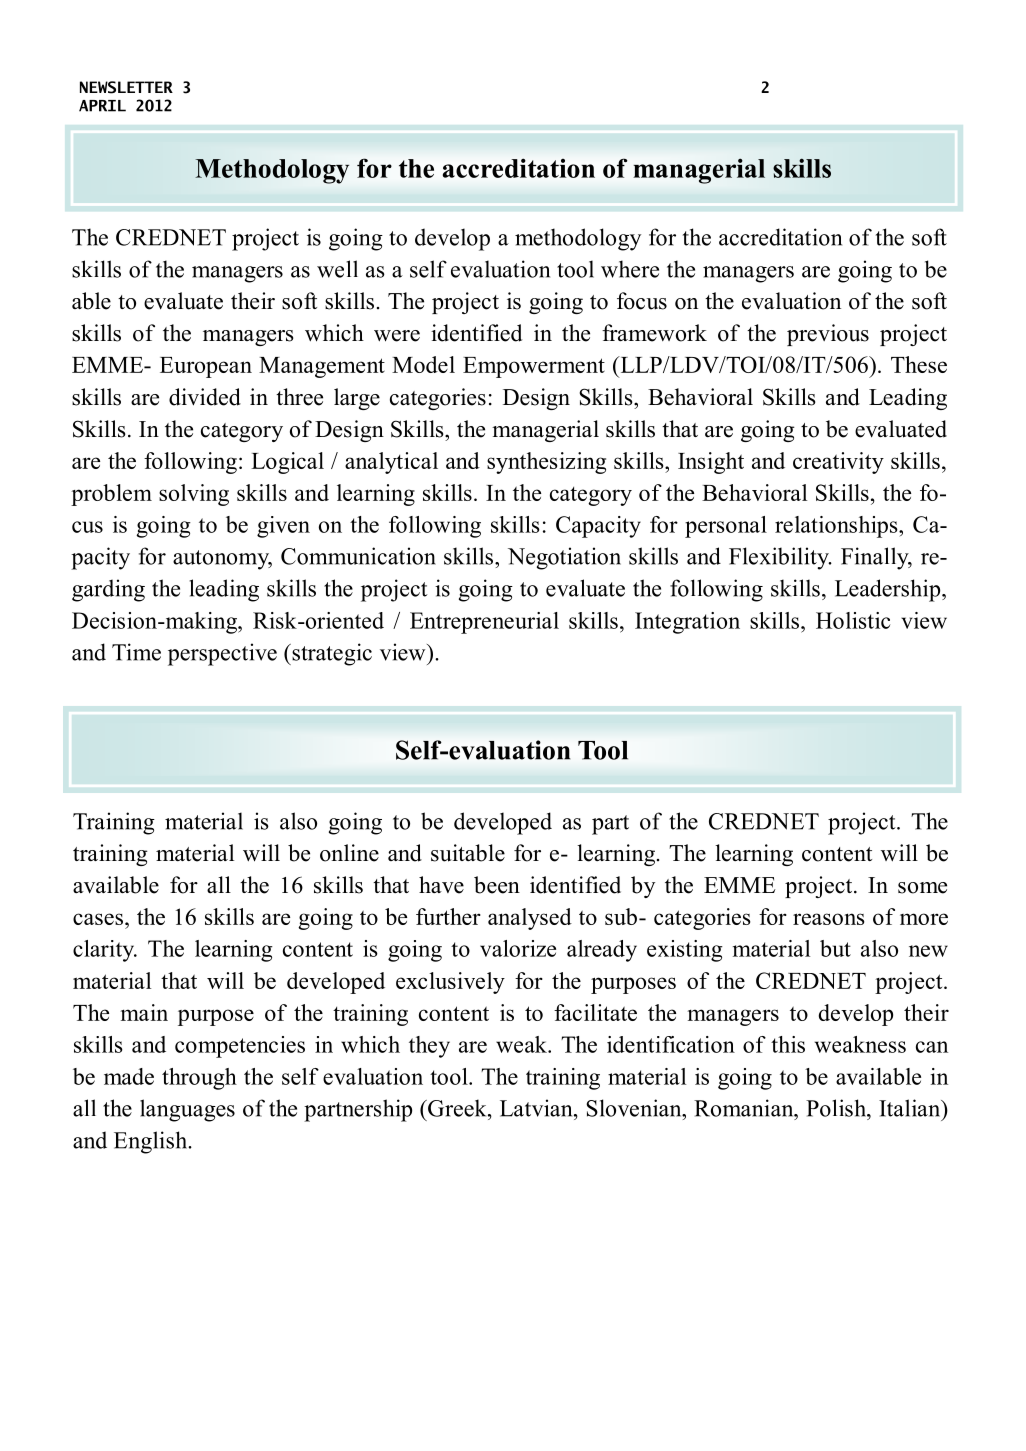  What do you see at coordinates (829, 919) in the screenshot?
I see `reasons` at bounding box center [829, 919].
